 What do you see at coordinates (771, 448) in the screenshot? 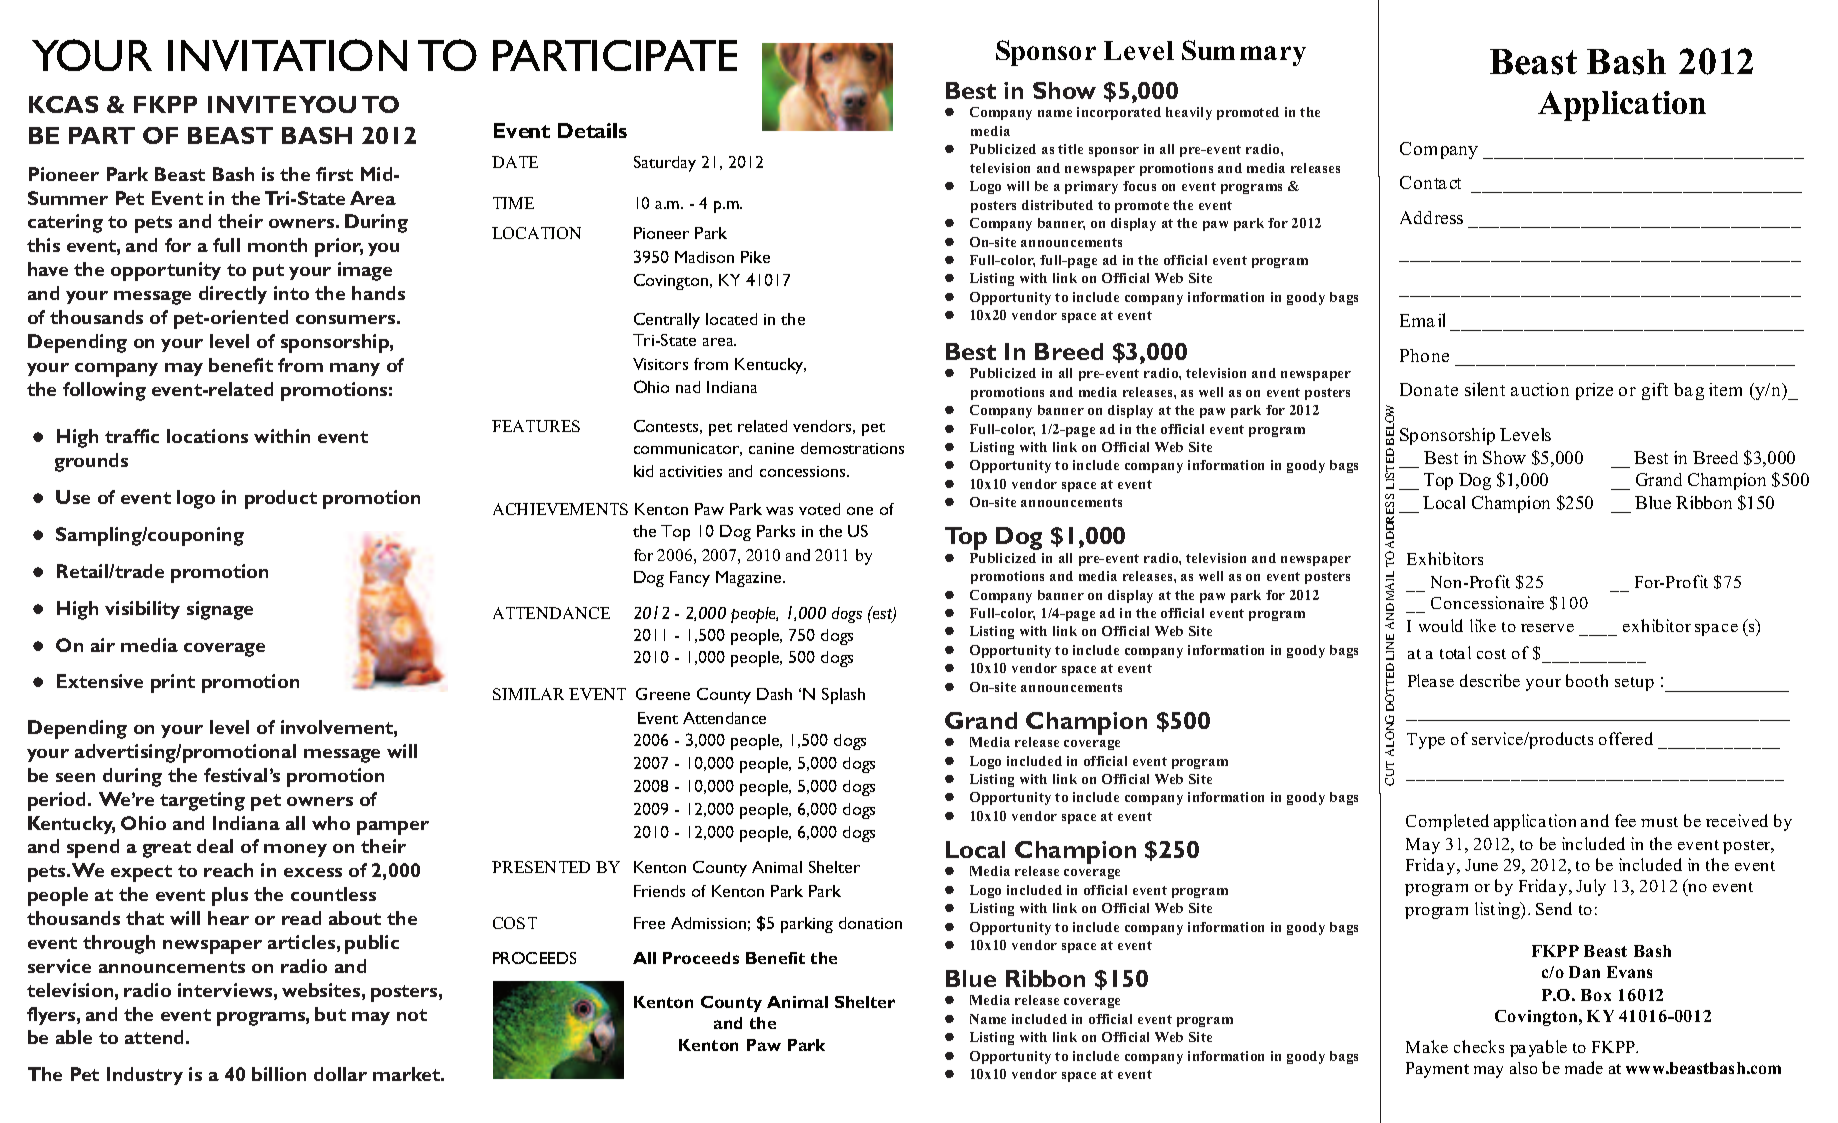
I see `canine` at bounding box center [771, 448].
